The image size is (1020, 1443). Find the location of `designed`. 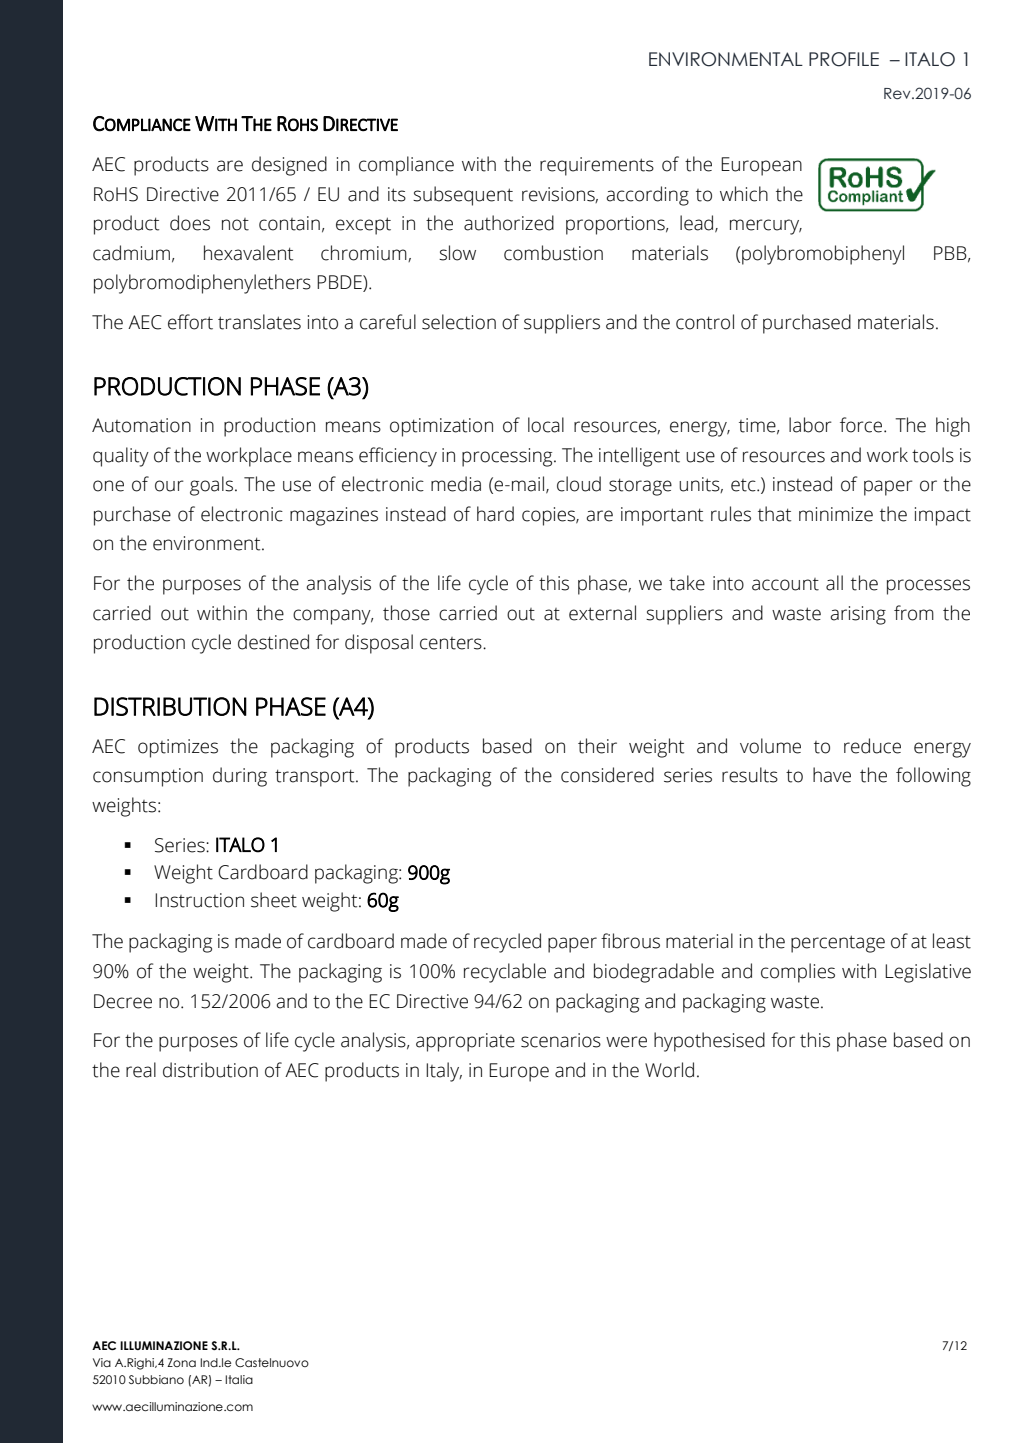

designed is located at coordinates (289, 166).
